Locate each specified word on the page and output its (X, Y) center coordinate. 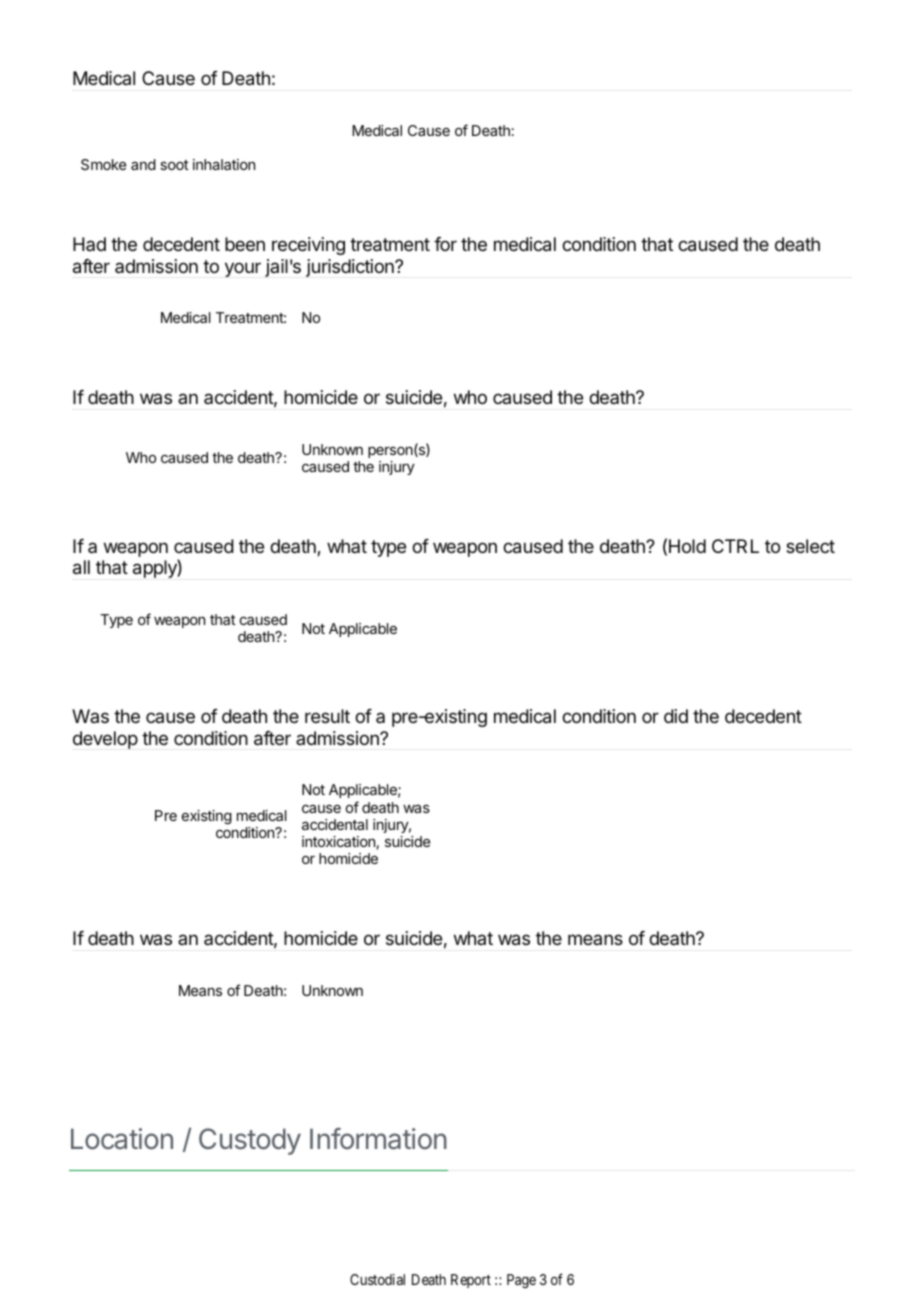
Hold (687, 546)
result (327, 716)
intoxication (338, 841)
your (243, 269)
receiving (308, 246)
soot (174, 165)
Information (378, 1139)
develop (105, 740)
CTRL (735, 546)
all (81, 567)
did (676, 716)
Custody (250, 1141)
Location (122, 1139)
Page (521, 1281)
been (245, 244)
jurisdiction (351, 268)
